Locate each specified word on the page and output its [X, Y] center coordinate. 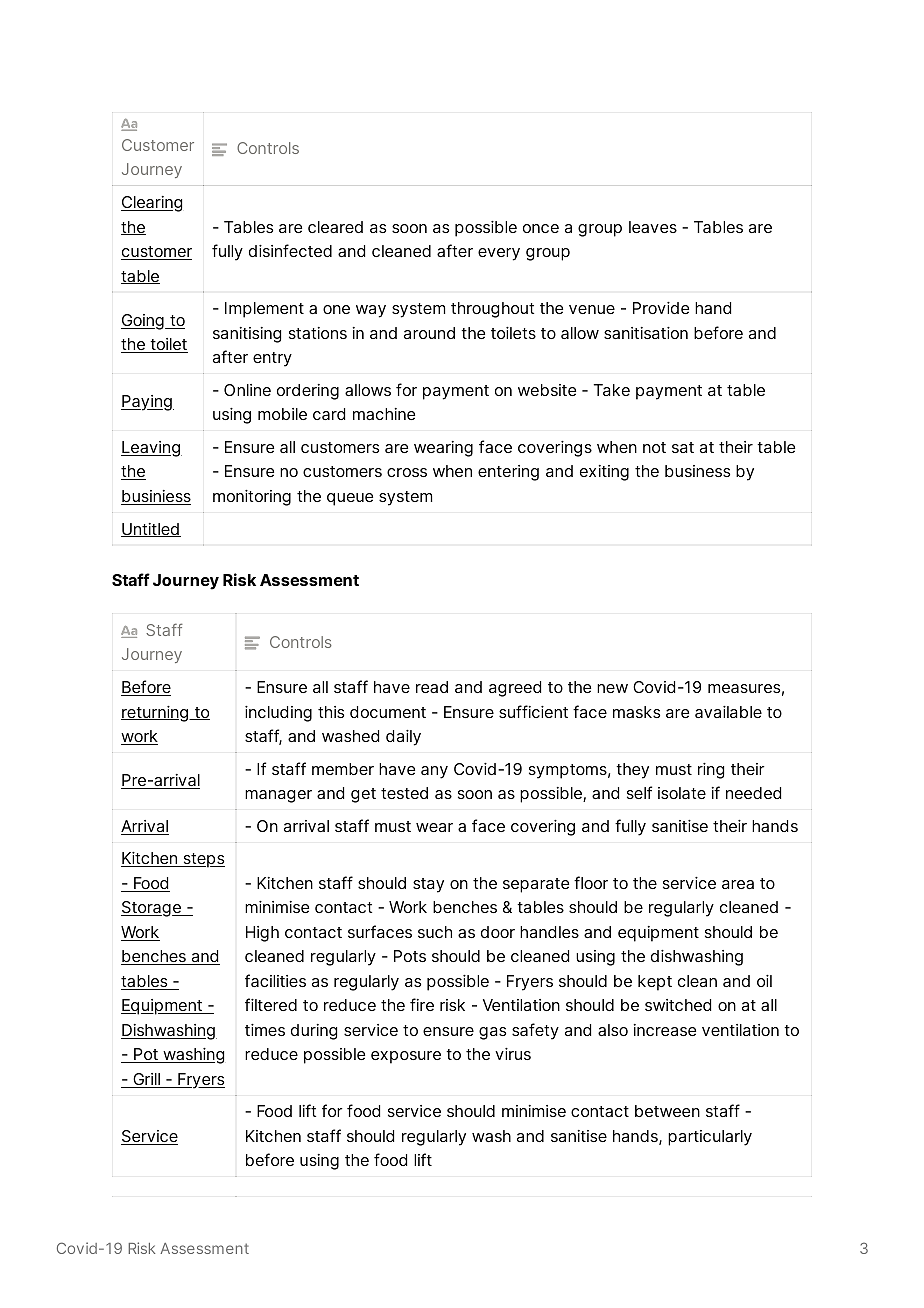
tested [404, 793]
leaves [653, 227]
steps [203, 860]
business [697, 471]
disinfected [290, 250]
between [667, 1111]
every [499, 254]
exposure [406, 1057]
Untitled [151, 530]
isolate [682, 793]
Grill [146, 1080]
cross [407, 472]
